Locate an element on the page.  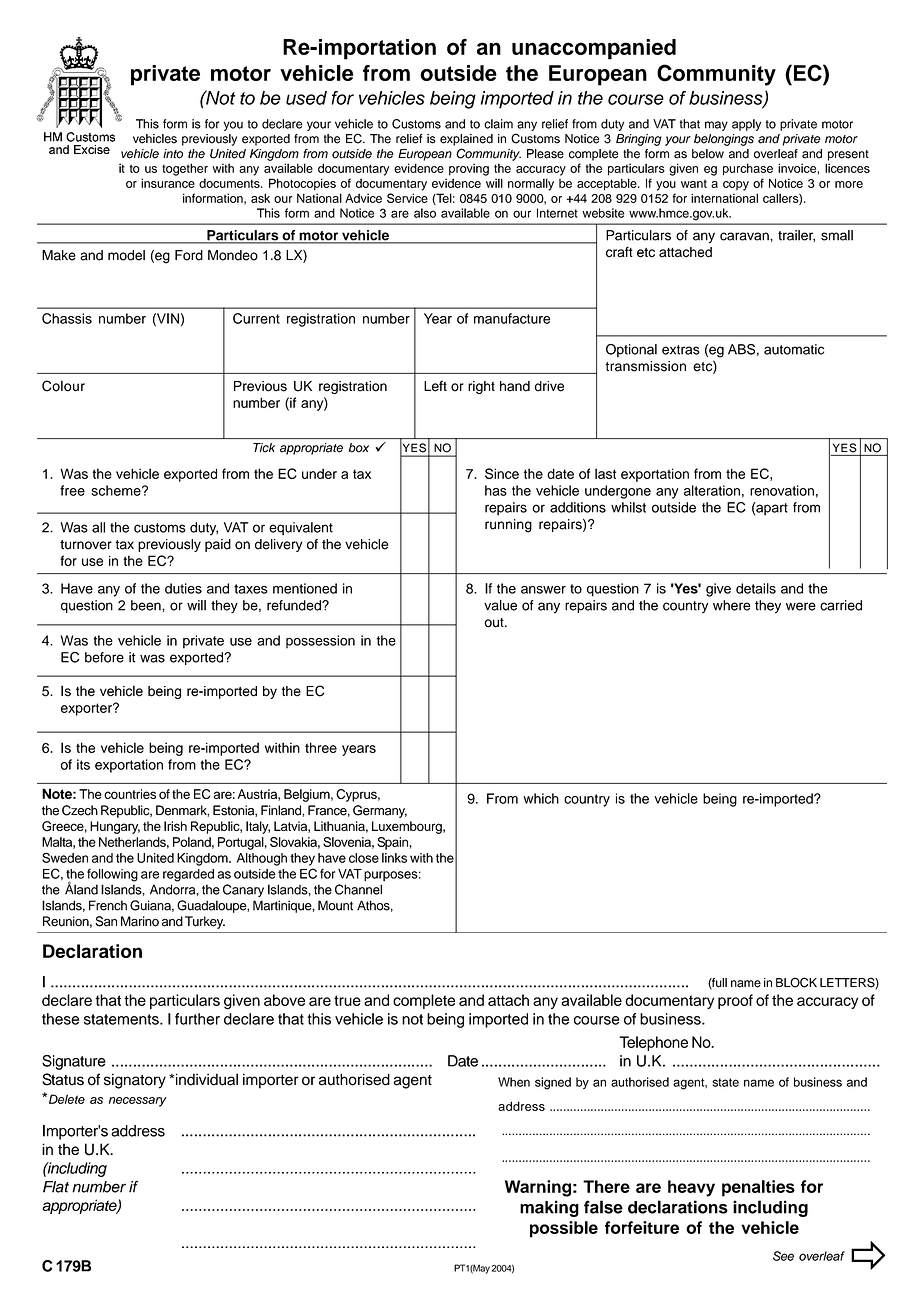
claim is located at coordinates (498, 124).
